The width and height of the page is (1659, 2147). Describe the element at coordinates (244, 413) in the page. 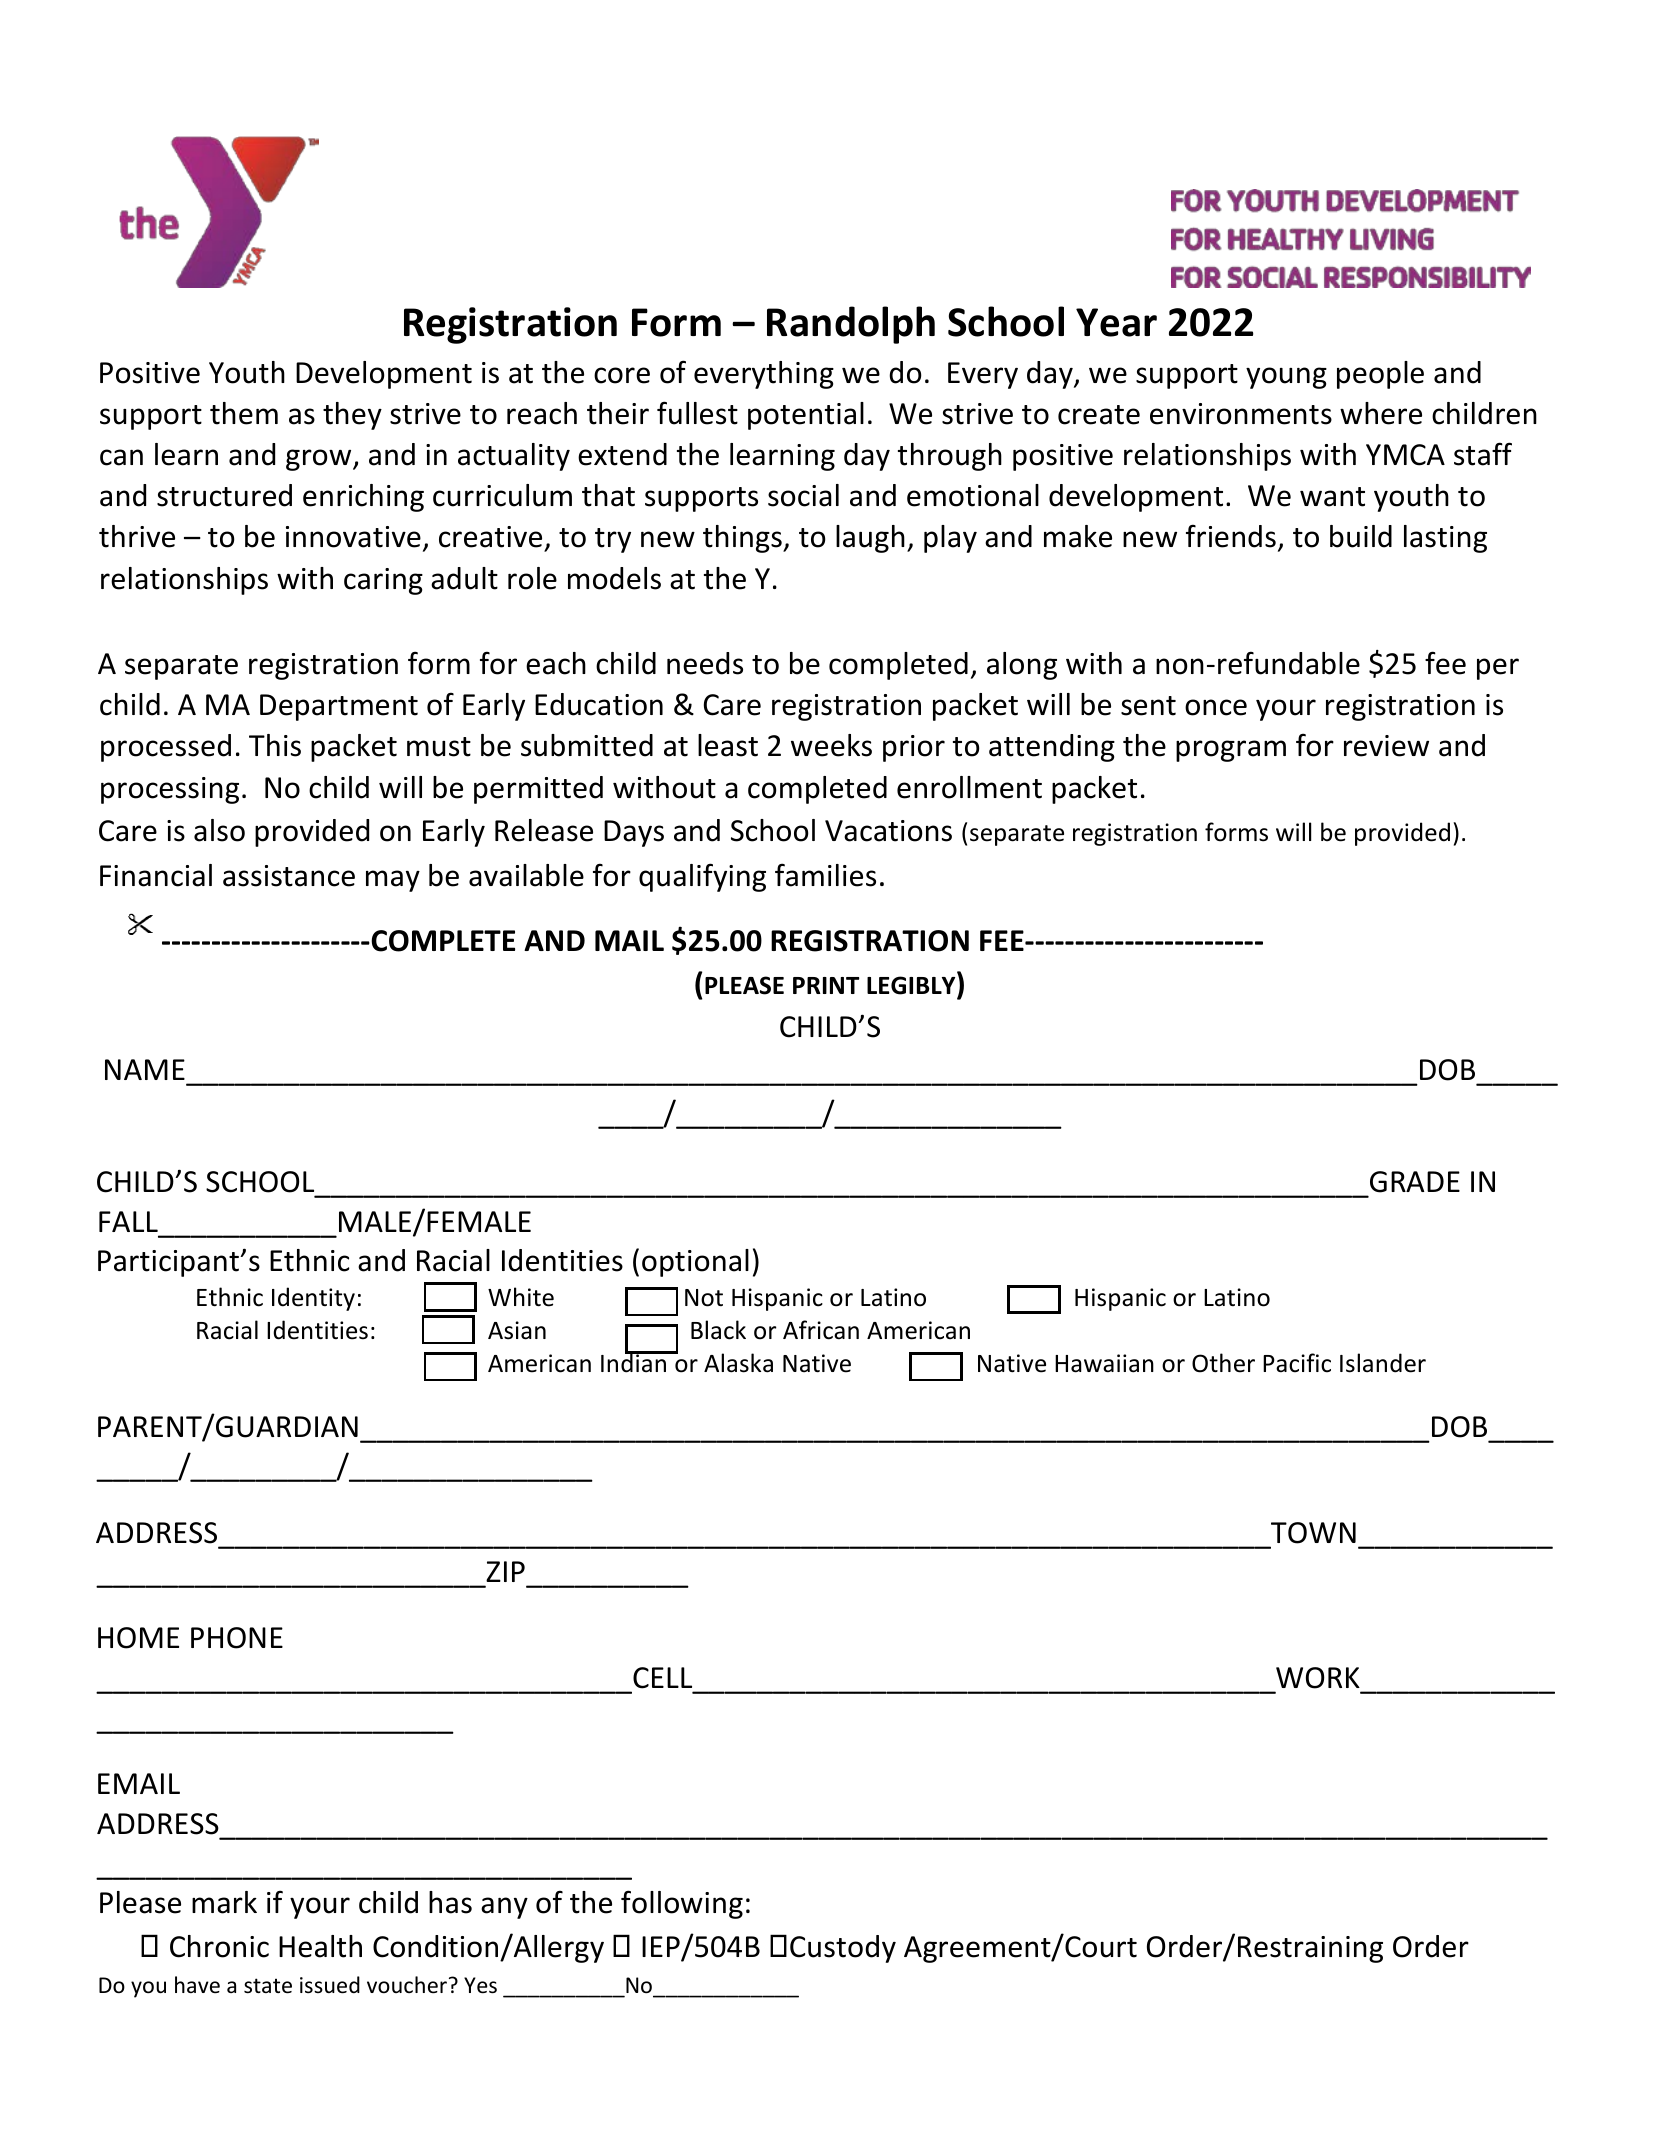

I see `them` at that location.
